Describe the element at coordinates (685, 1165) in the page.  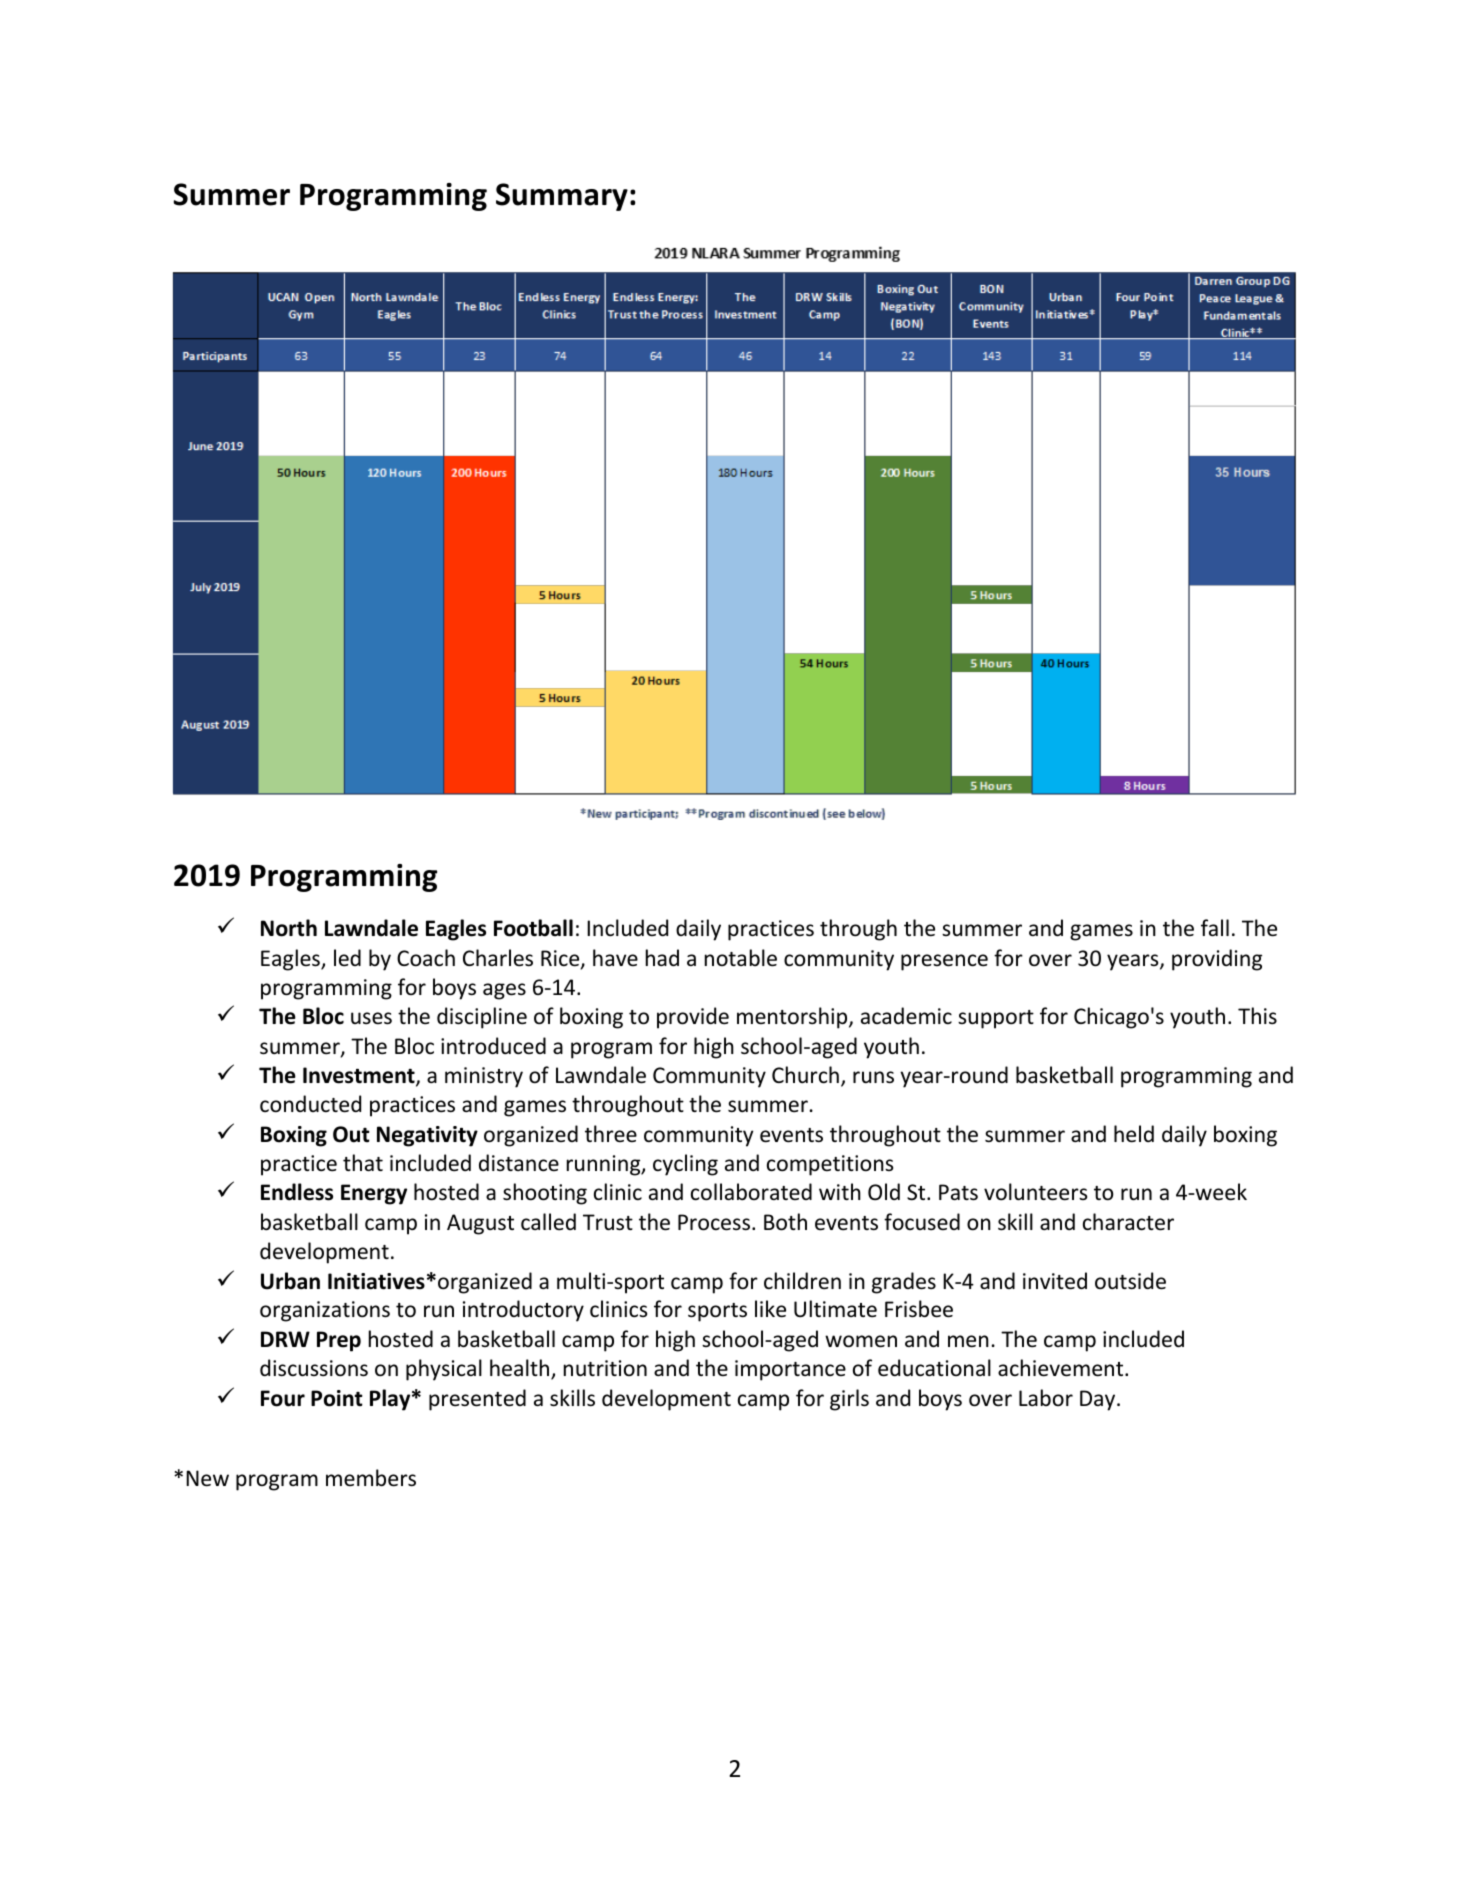
I see `cycling` at that location.
